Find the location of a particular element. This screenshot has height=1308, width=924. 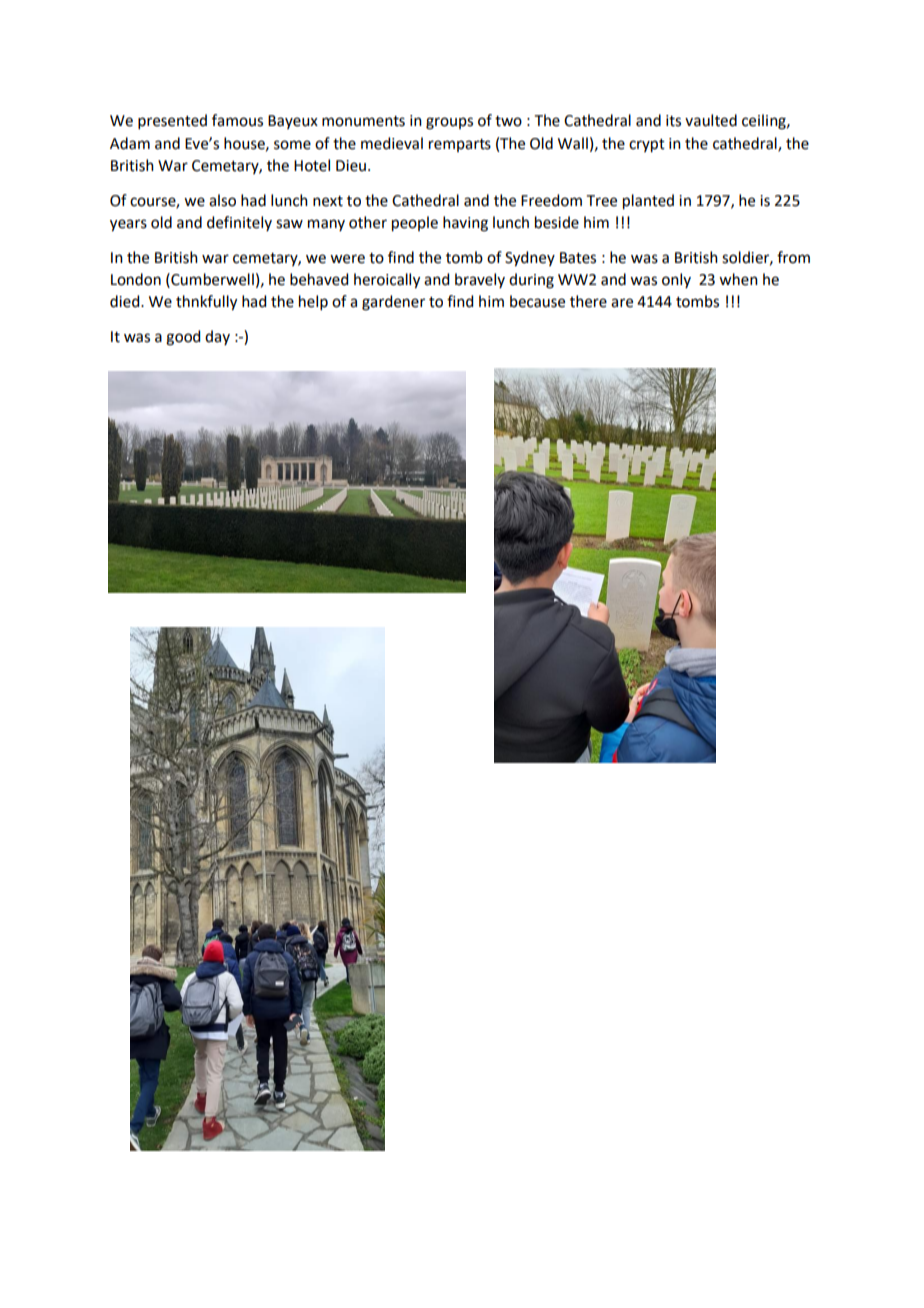

gardener is located at coordinates (393, 303).
